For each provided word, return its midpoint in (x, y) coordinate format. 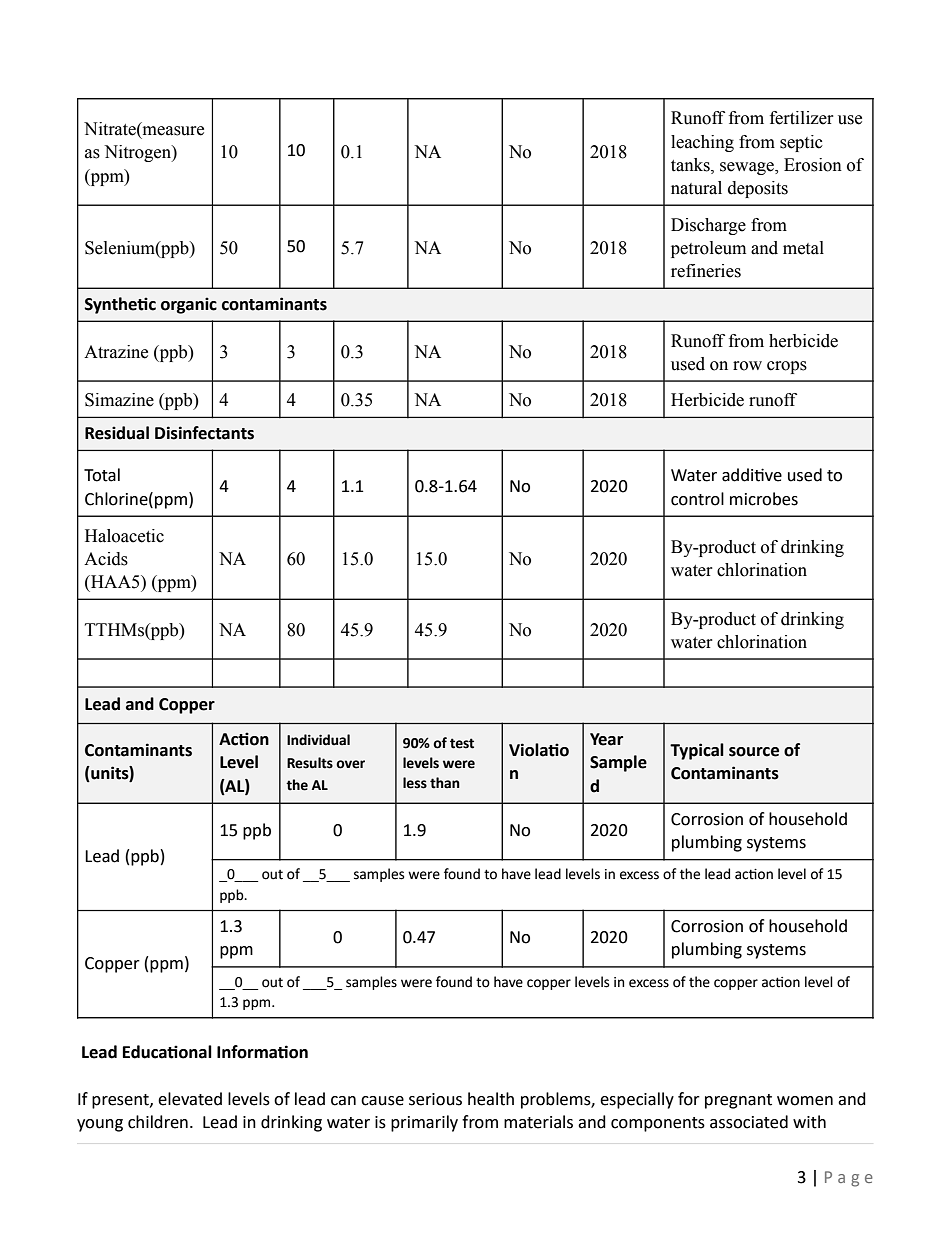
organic (189, 305)
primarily (424, 1123)
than (445, 783)
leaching (702, 143)
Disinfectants (204, 433)
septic (801, 143)
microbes (764, 499)
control (697, 499)
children (158, 1122)
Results (310, 763)
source (754, 752)
